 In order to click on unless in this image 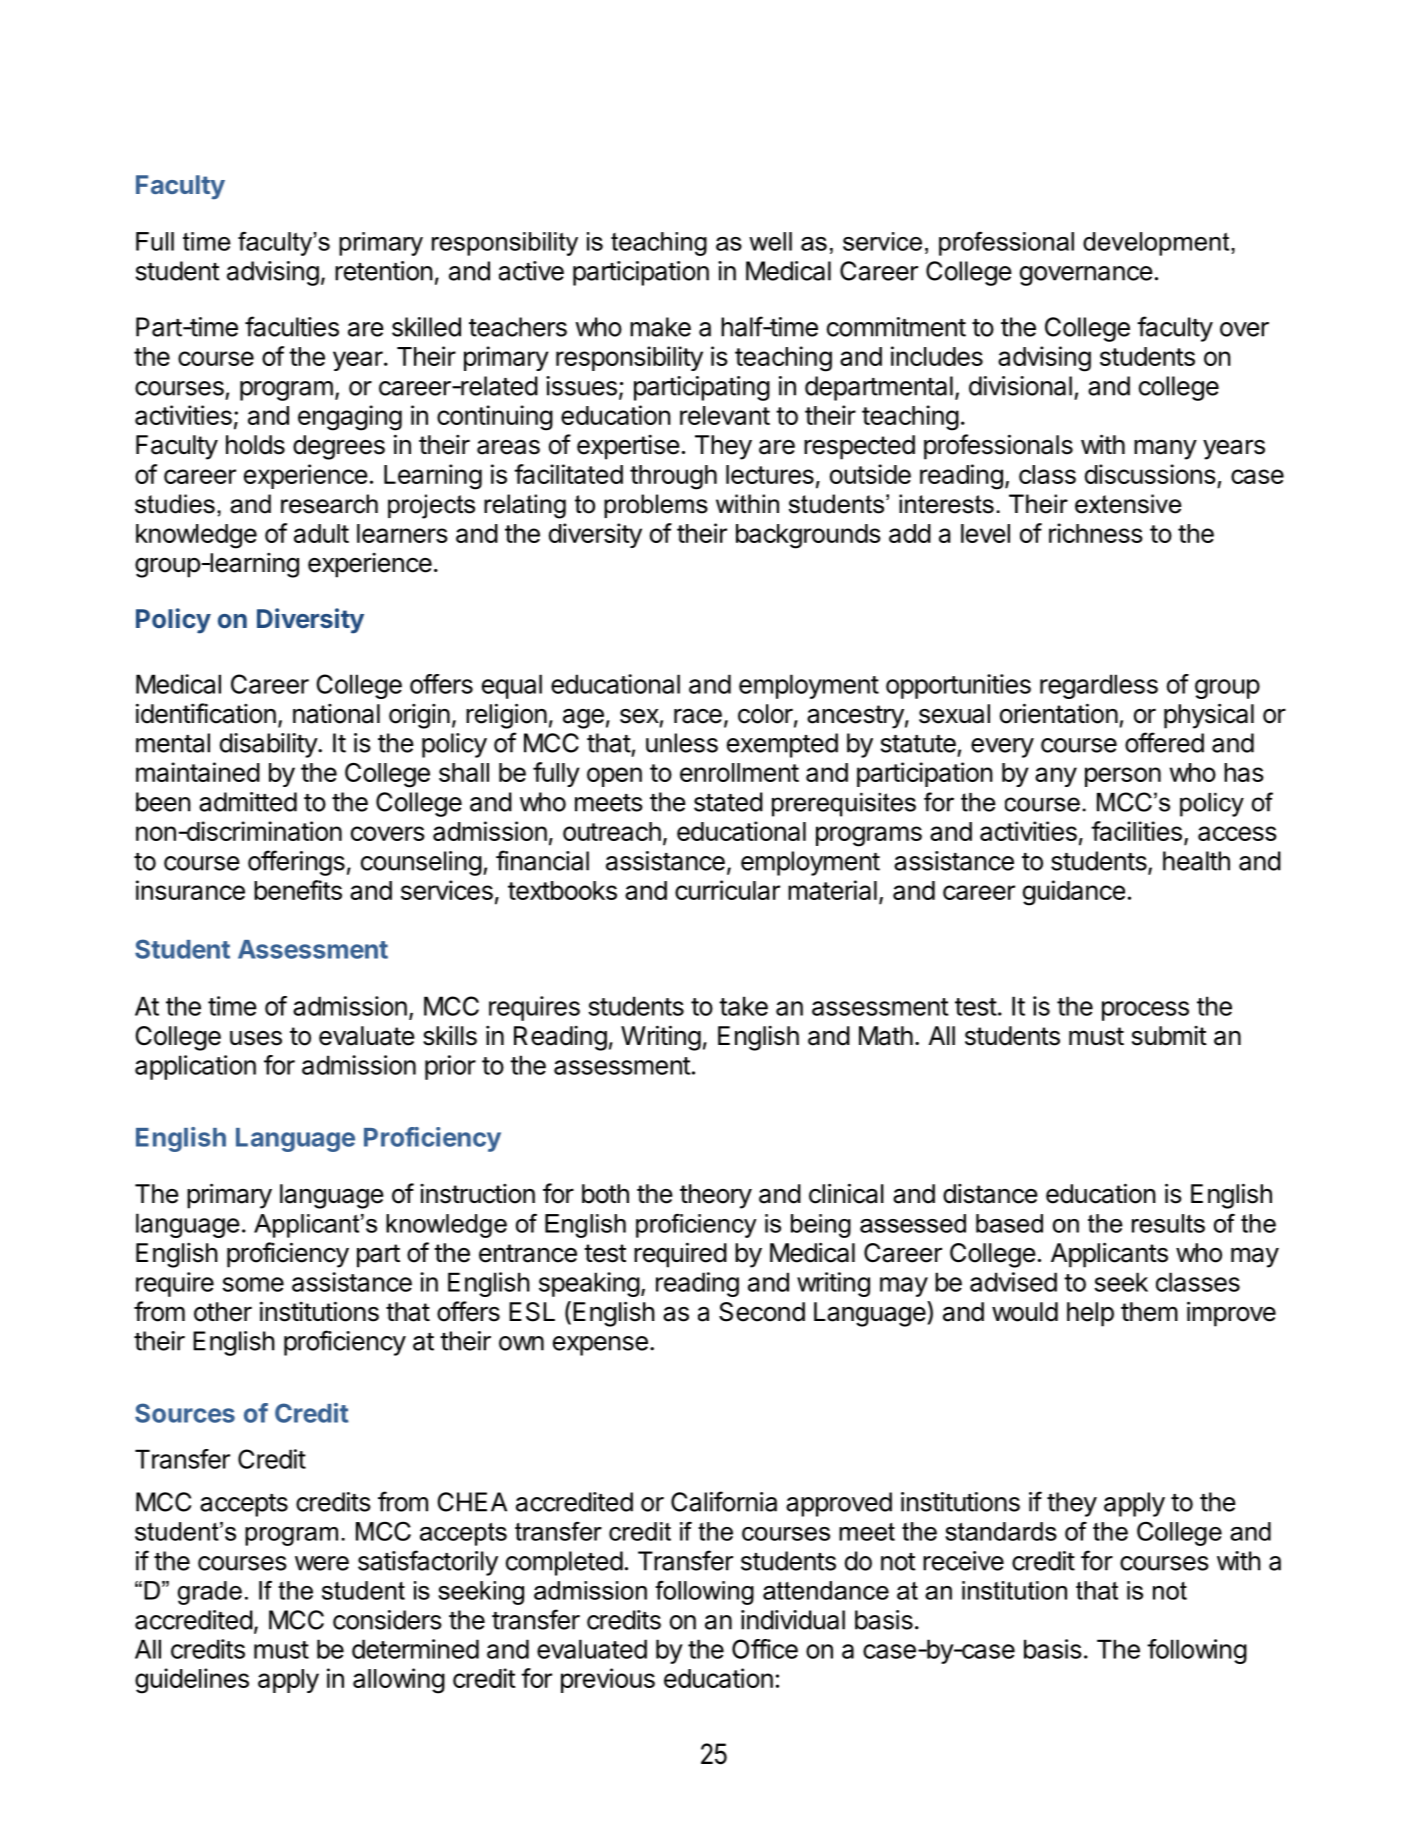, I will do `click(682, 743)`.
